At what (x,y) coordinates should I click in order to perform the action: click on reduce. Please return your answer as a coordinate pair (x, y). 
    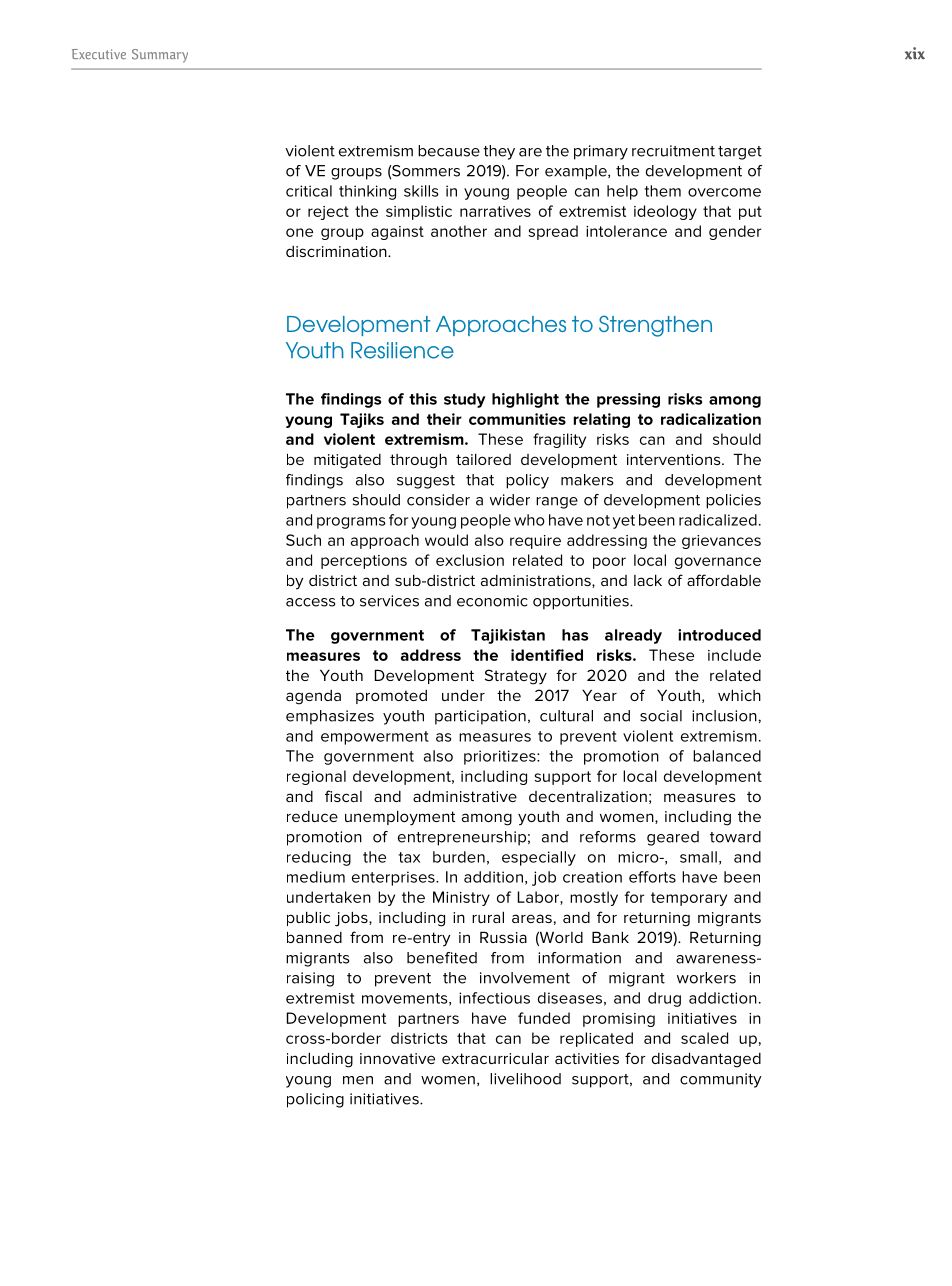
    Looking at the image, I should click on (312, 816).
